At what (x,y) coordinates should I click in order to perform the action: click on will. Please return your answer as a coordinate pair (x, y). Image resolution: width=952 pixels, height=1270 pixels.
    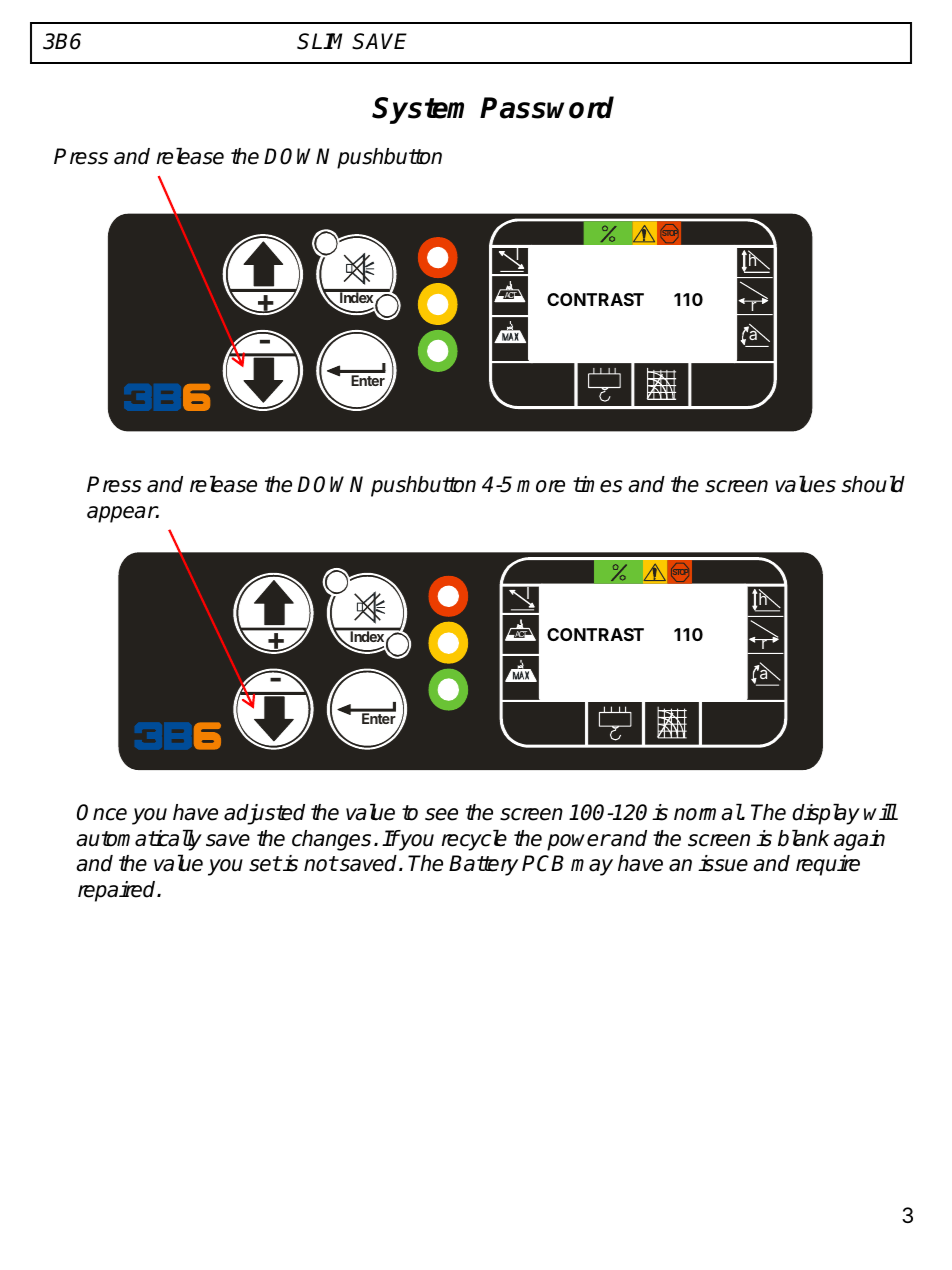
    Looking at the image, I should click on (880, 811).
